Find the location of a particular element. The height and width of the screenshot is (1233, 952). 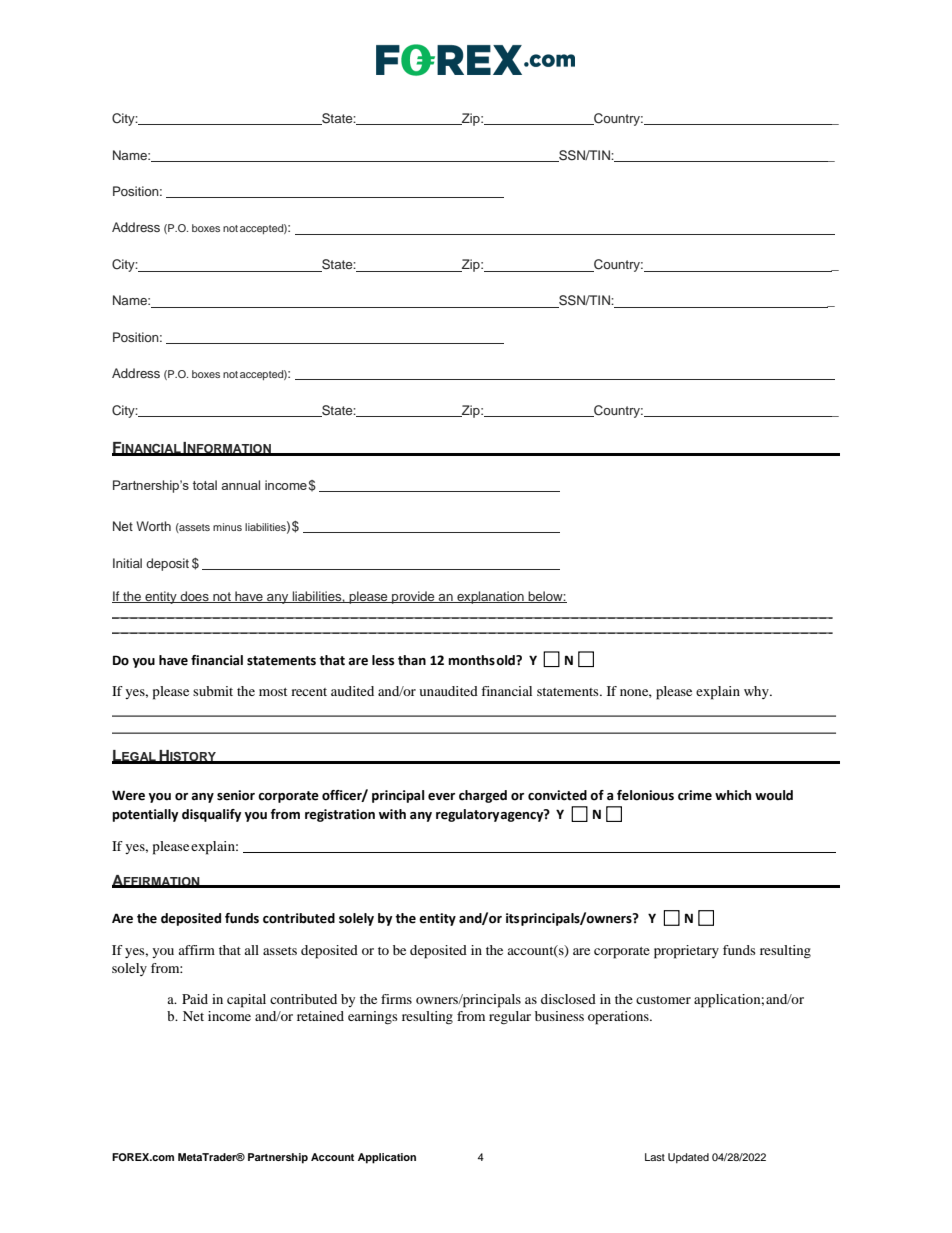

firms is located at coordinates (396, 999).
